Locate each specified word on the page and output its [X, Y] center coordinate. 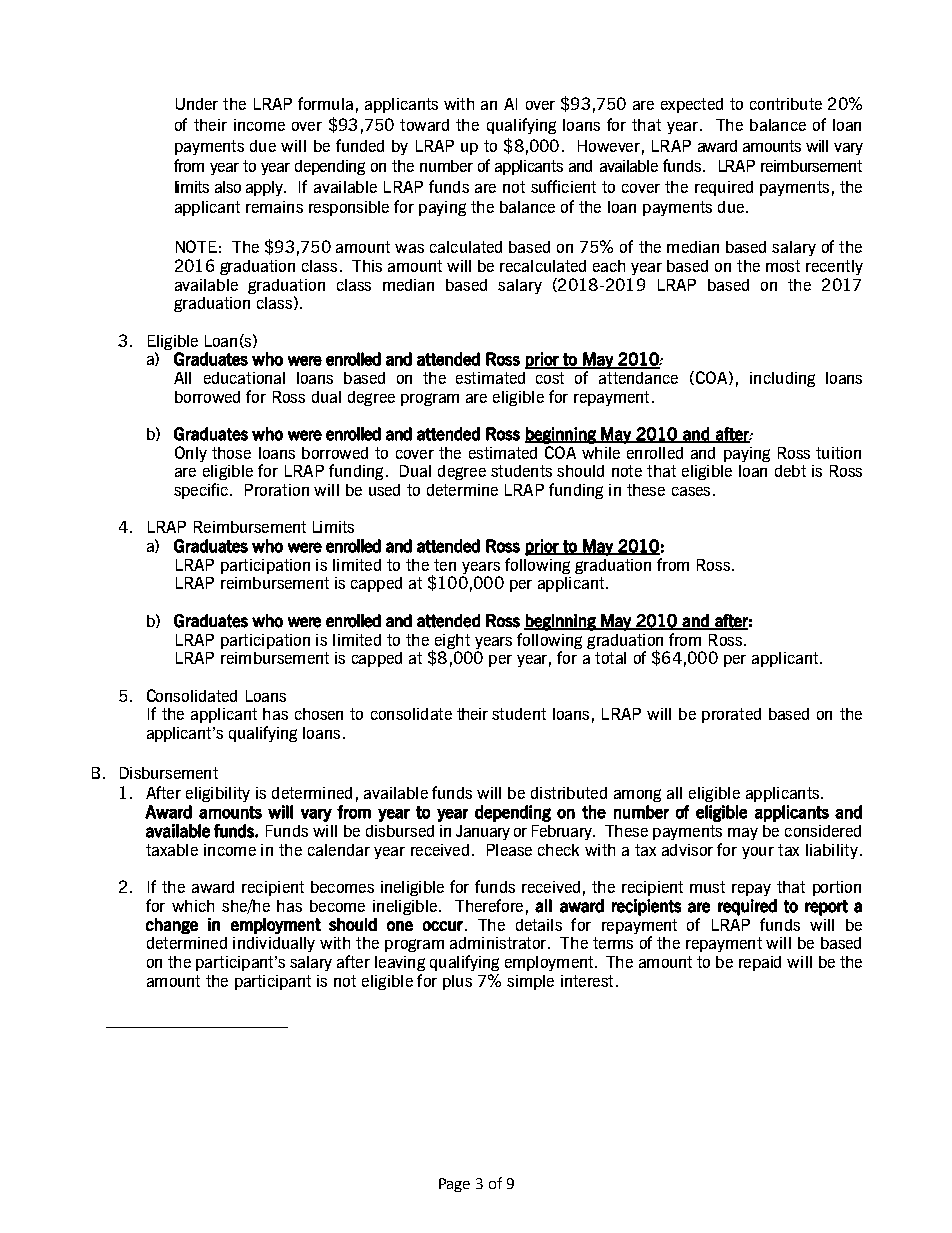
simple [530, 982]
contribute [786, 104]
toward [424, 125]
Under [197, 104]
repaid [760, 963]
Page [454, 1185]
